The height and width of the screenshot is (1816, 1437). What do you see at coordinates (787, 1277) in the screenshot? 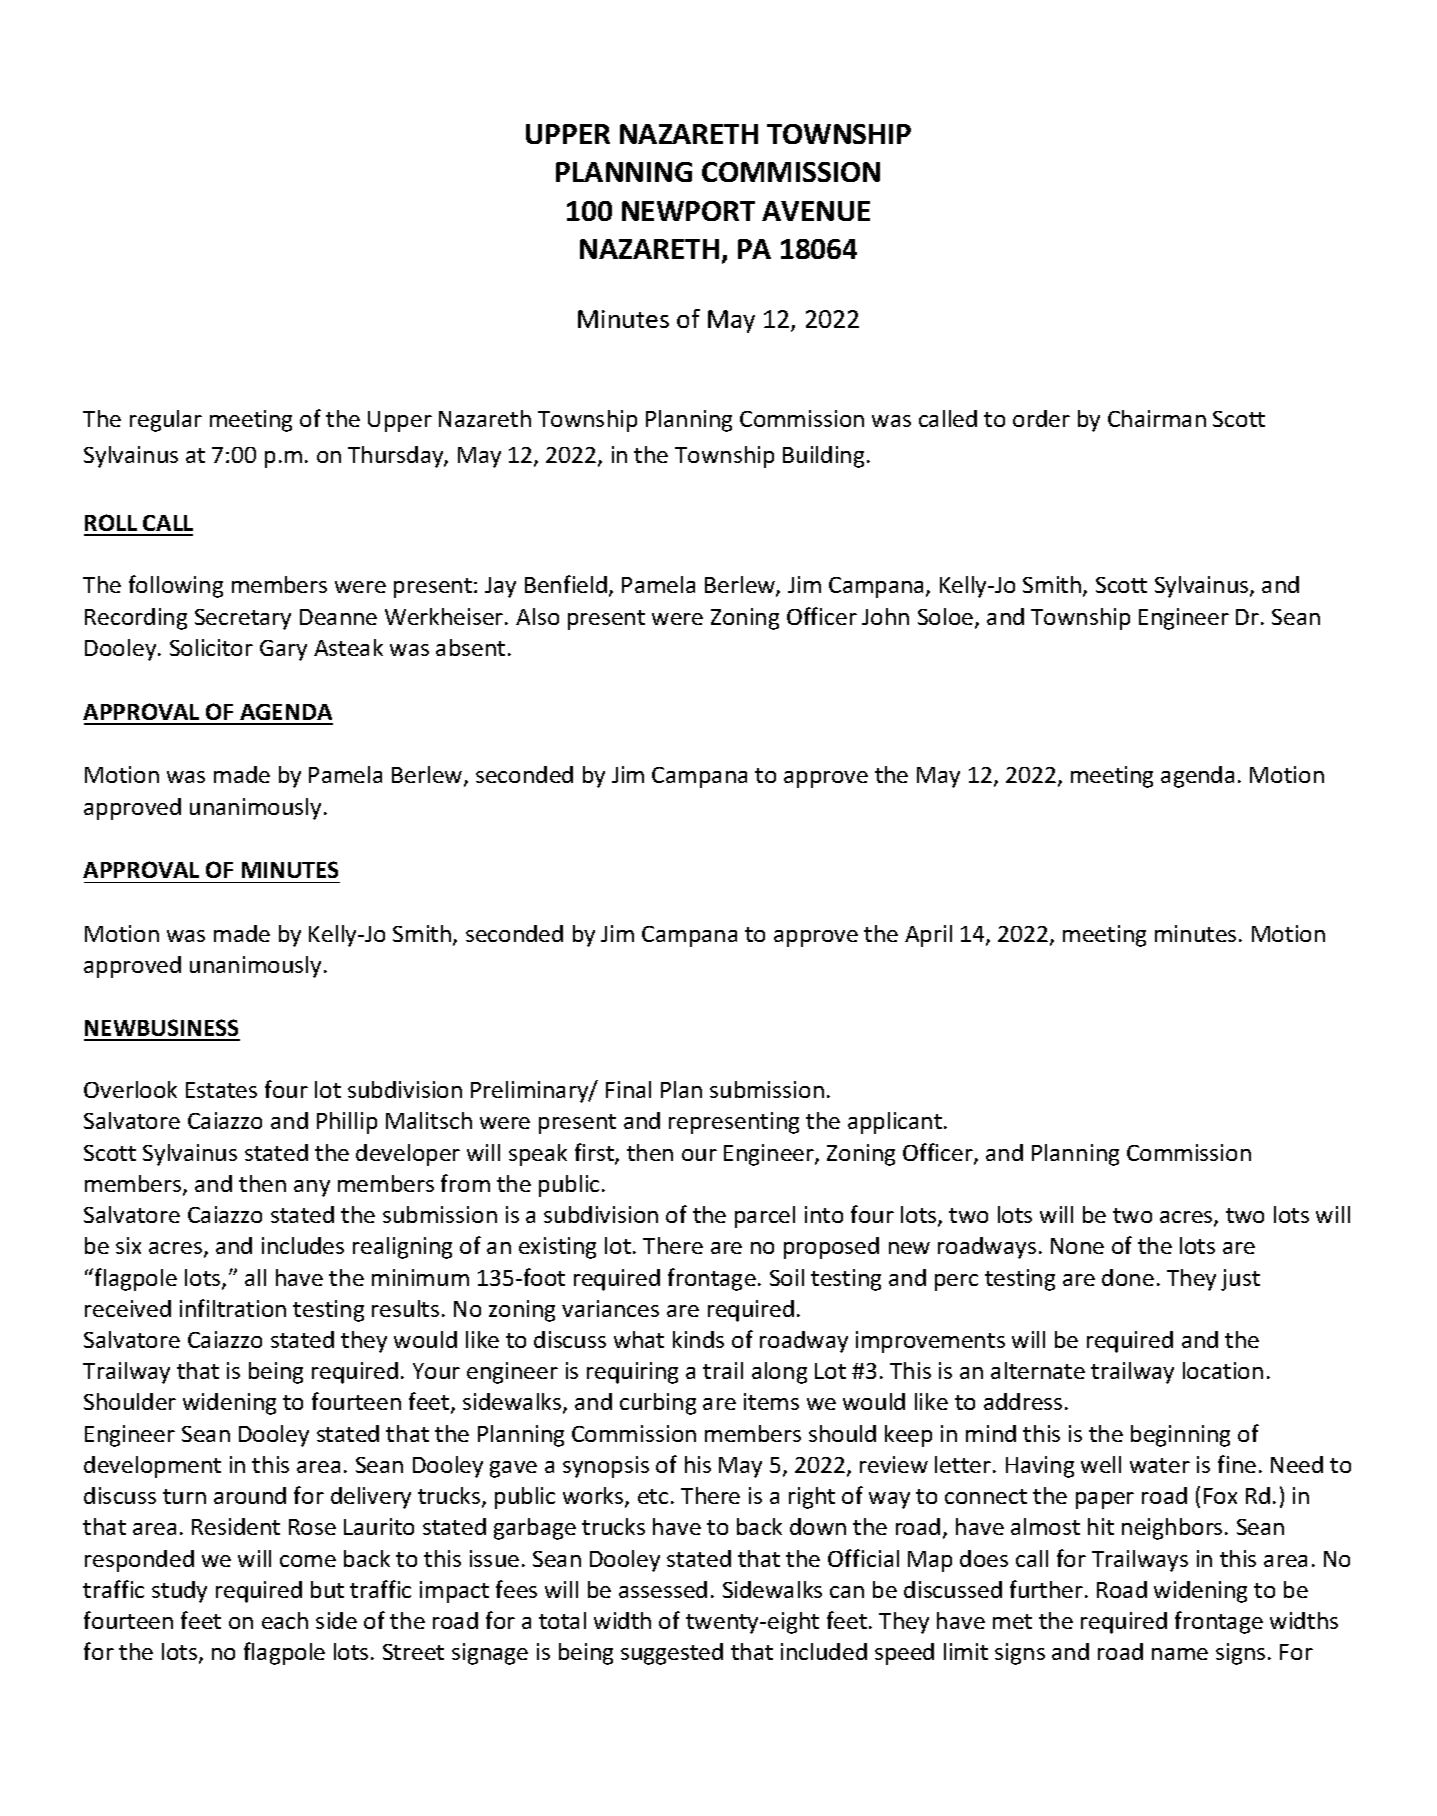
I see `Soil` at bounding box center [787, 1277].
